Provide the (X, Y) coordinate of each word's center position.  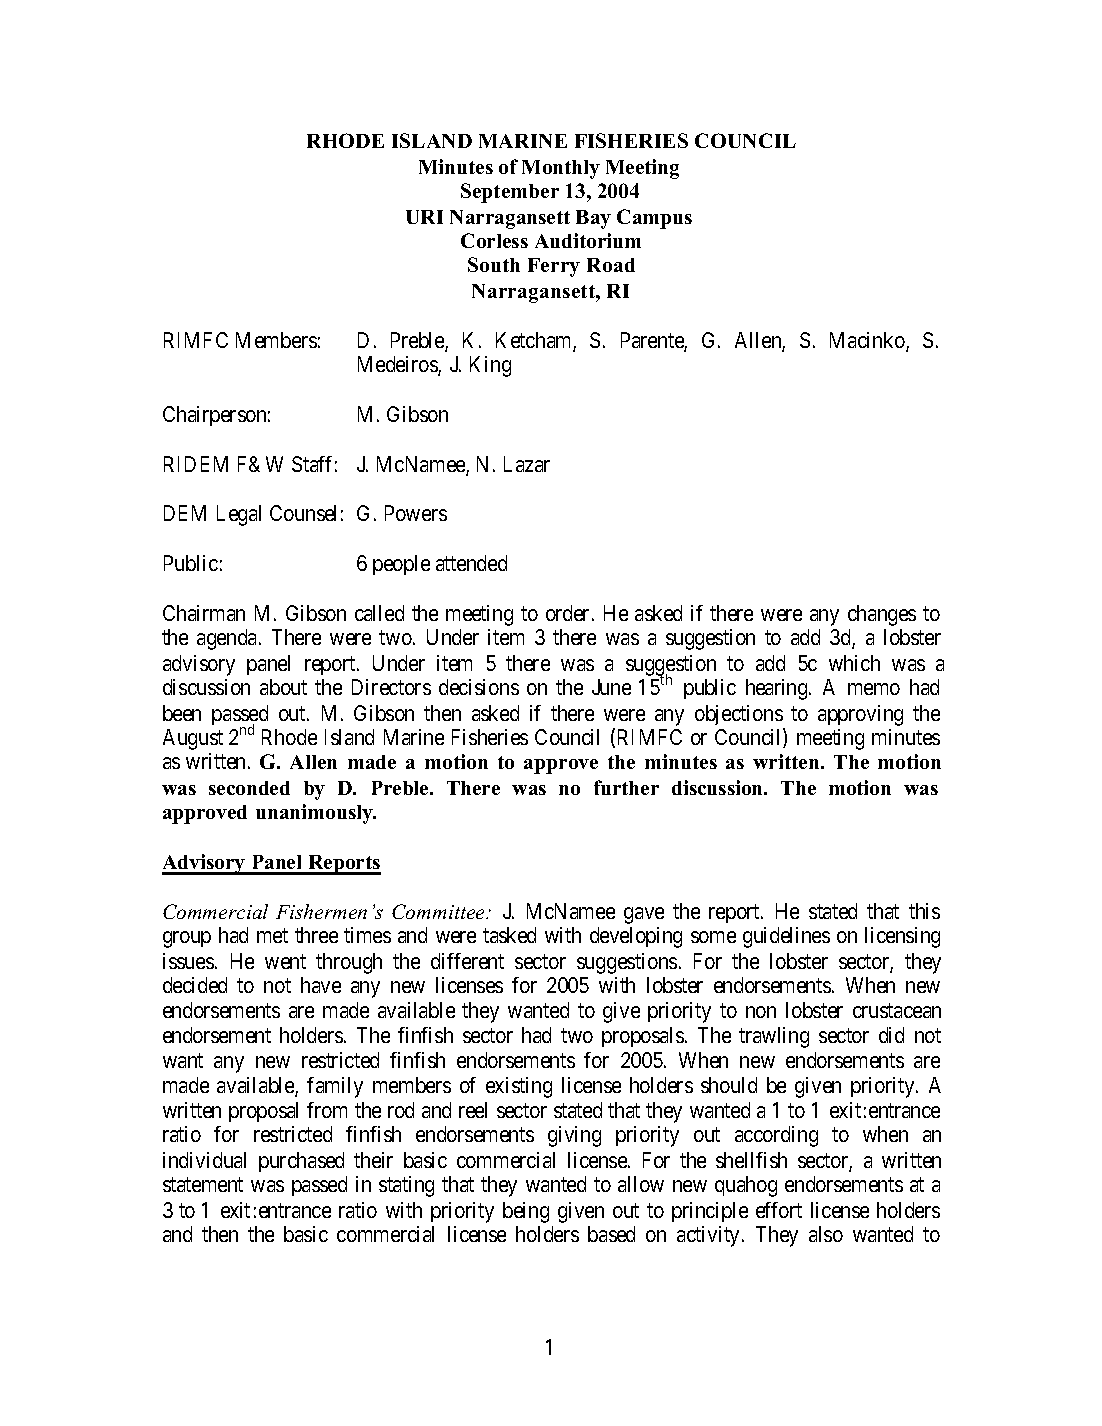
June (611, 687)
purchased (301, 1162)
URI (424, 217)
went (285, 962)
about (283, 687)
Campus (654, 219)
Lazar (527, 464)
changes (882, 615)
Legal (239, 515)
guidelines (786, 937)
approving (860, 715)
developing (636, 937)
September (510, 193)
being (526, 1212)
